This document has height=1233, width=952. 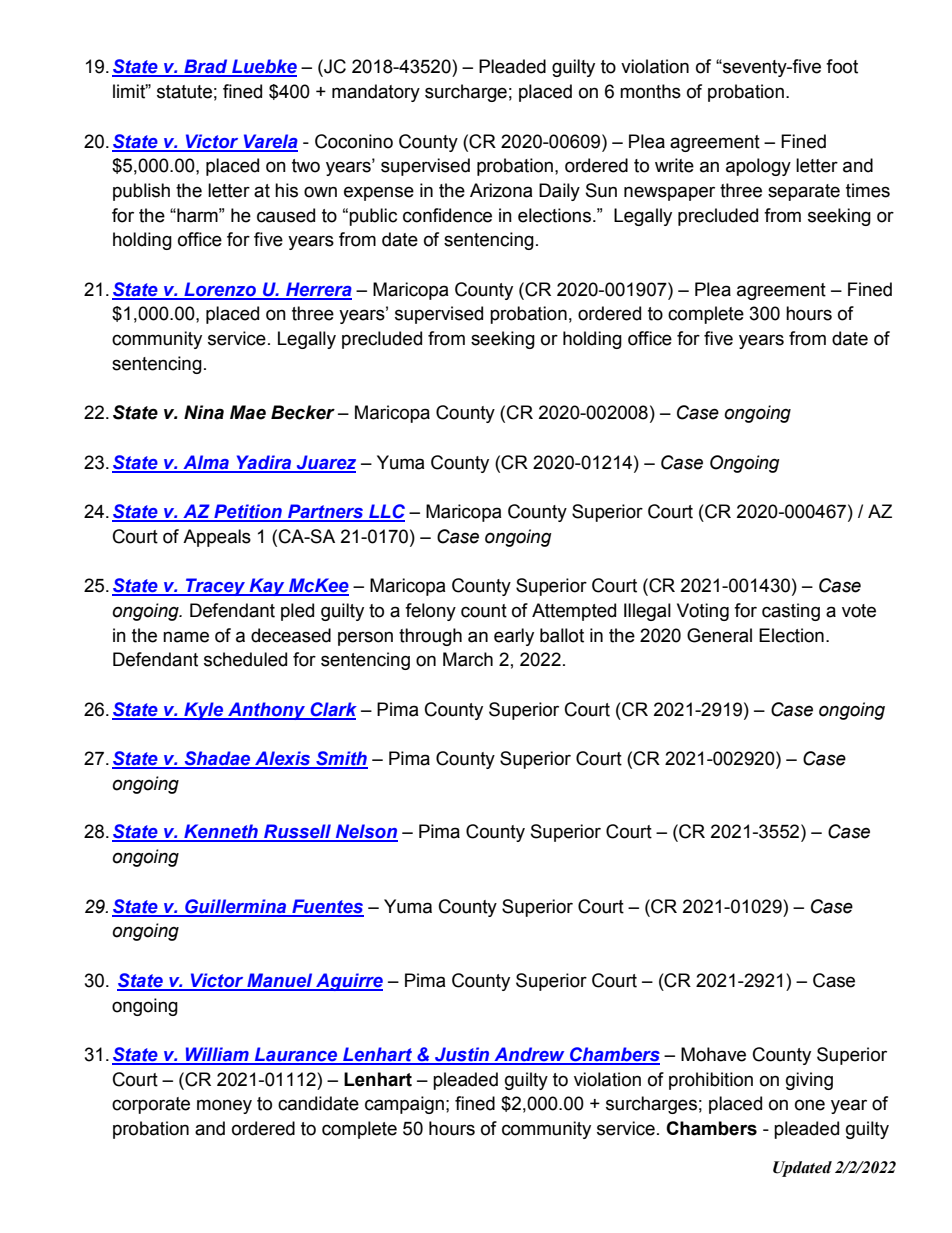 I want to click on mandatory, so click(x=376, y=93).
